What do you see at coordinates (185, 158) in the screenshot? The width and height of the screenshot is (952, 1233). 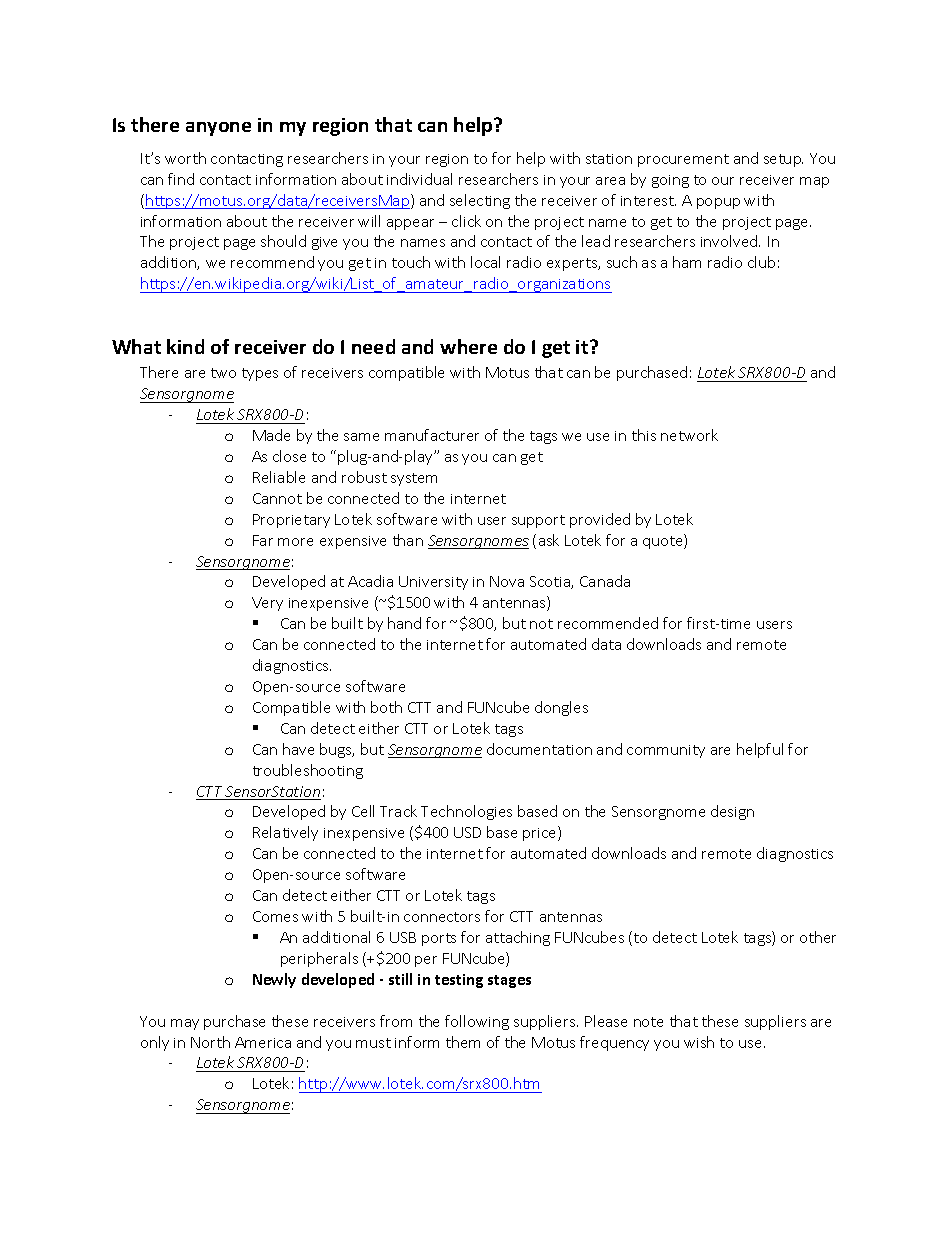 I see `worth` at bounding box center [185, 158].
